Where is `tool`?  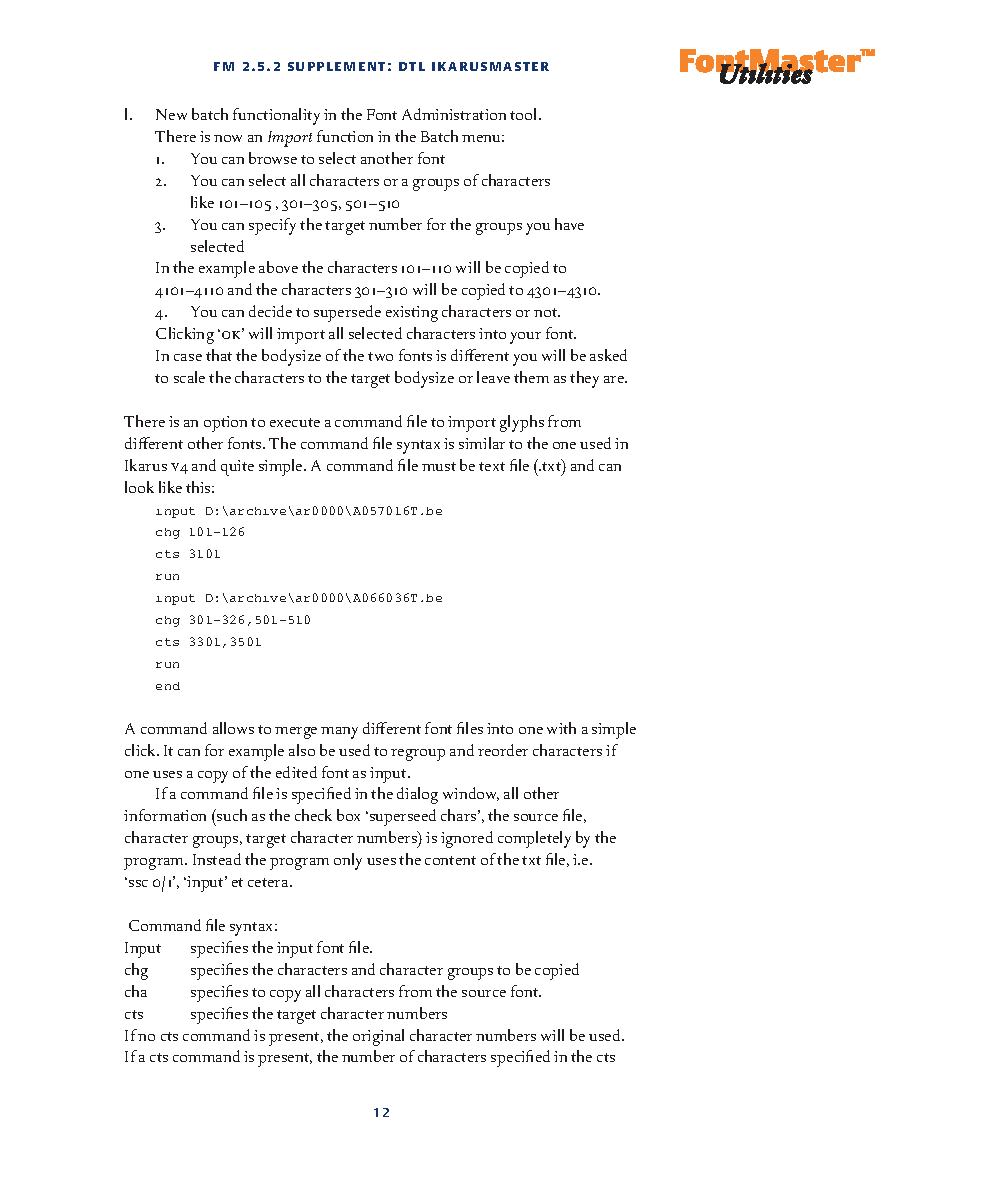 tool is located at coordinates (525, 114).
